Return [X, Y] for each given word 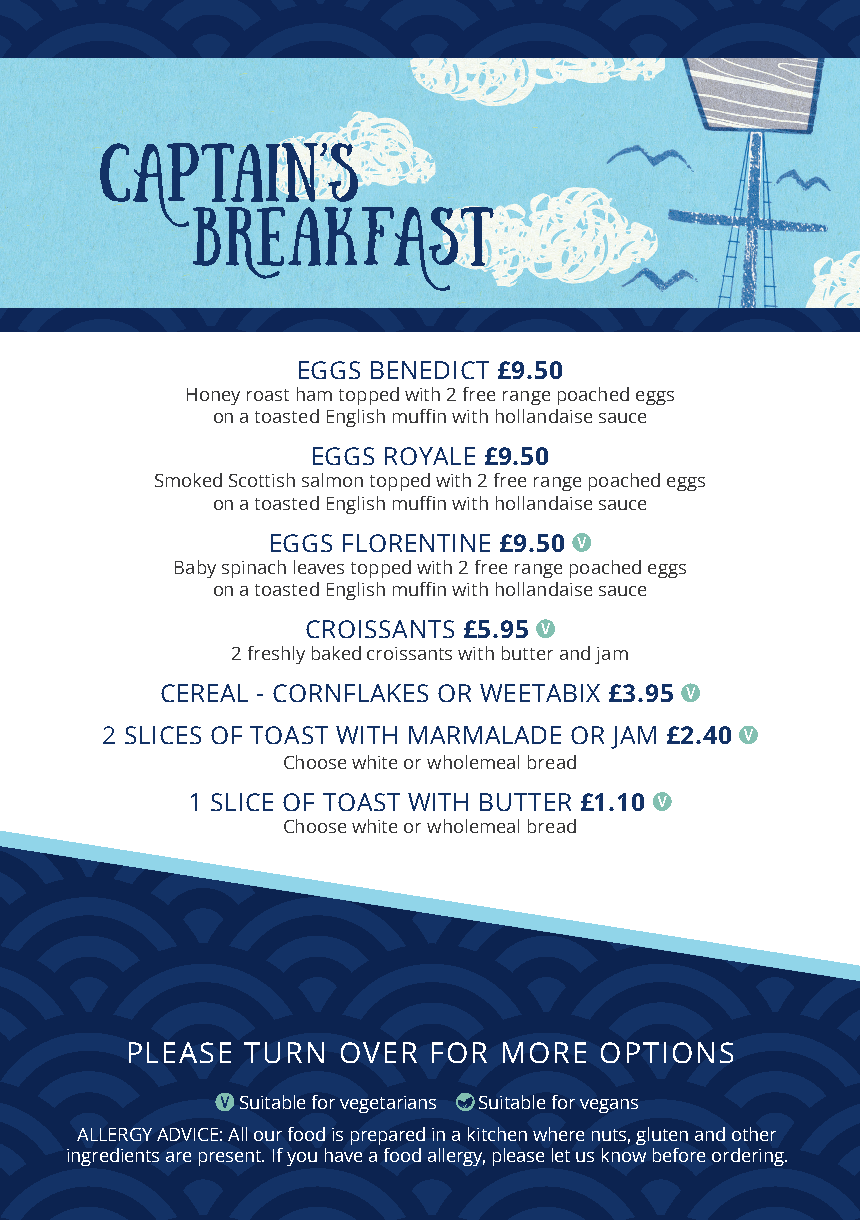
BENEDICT [430, 370]
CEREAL [204, 693]
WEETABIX [540, 693]
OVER [379, 1052]
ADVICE [187, 1134]
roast [268, 395]
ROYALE [430, 456]
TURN [284, 1052]
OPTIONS [667, 1052]
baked [336, 653]
